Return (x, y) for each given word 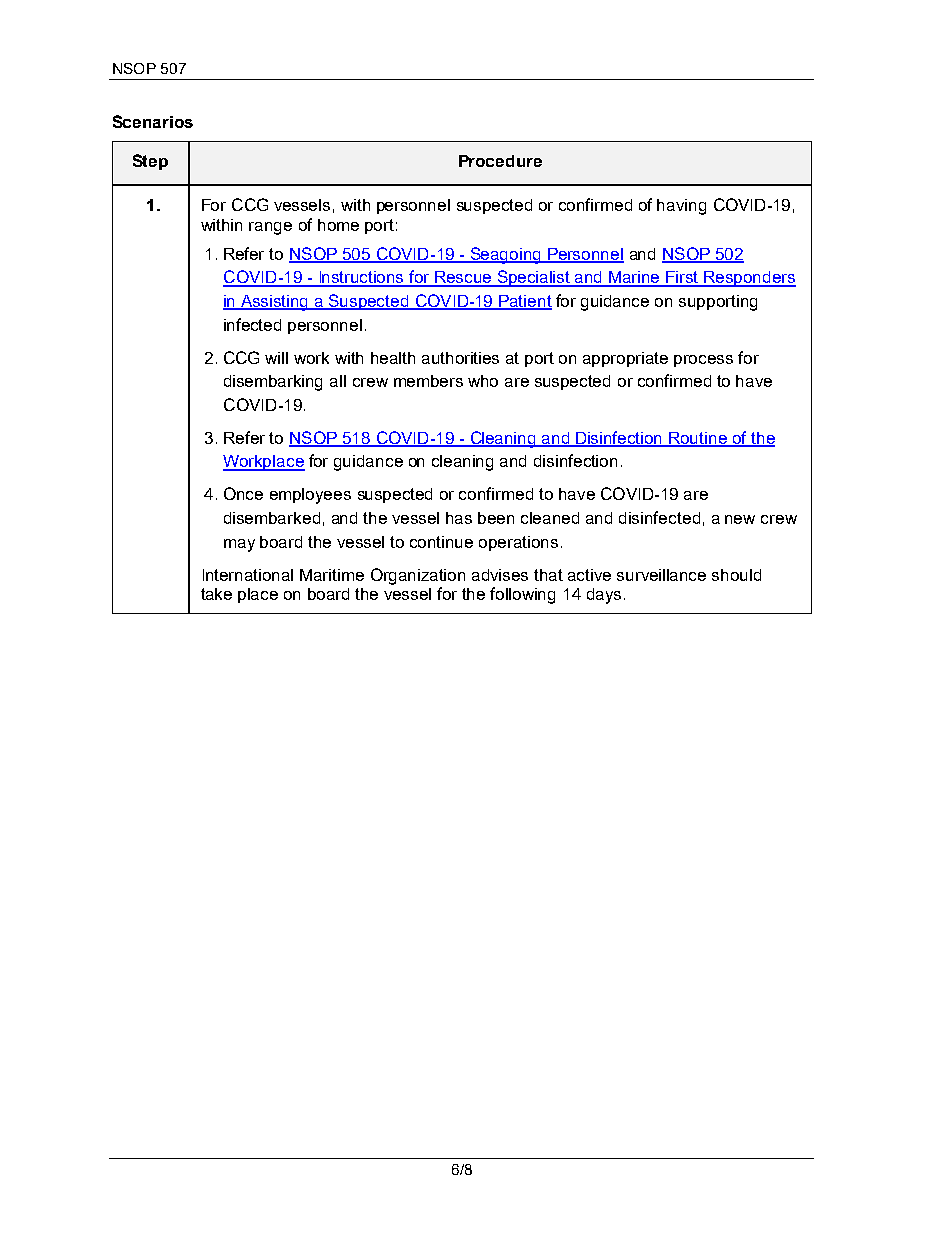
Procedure (500, 161)
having (681, 207)
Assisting (275, 303)
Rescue (463, 278)
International (248, 575)
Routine (698, 439)
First (683, 278)
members (428, 381)
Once (243, 493)
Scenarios (153, 121)
